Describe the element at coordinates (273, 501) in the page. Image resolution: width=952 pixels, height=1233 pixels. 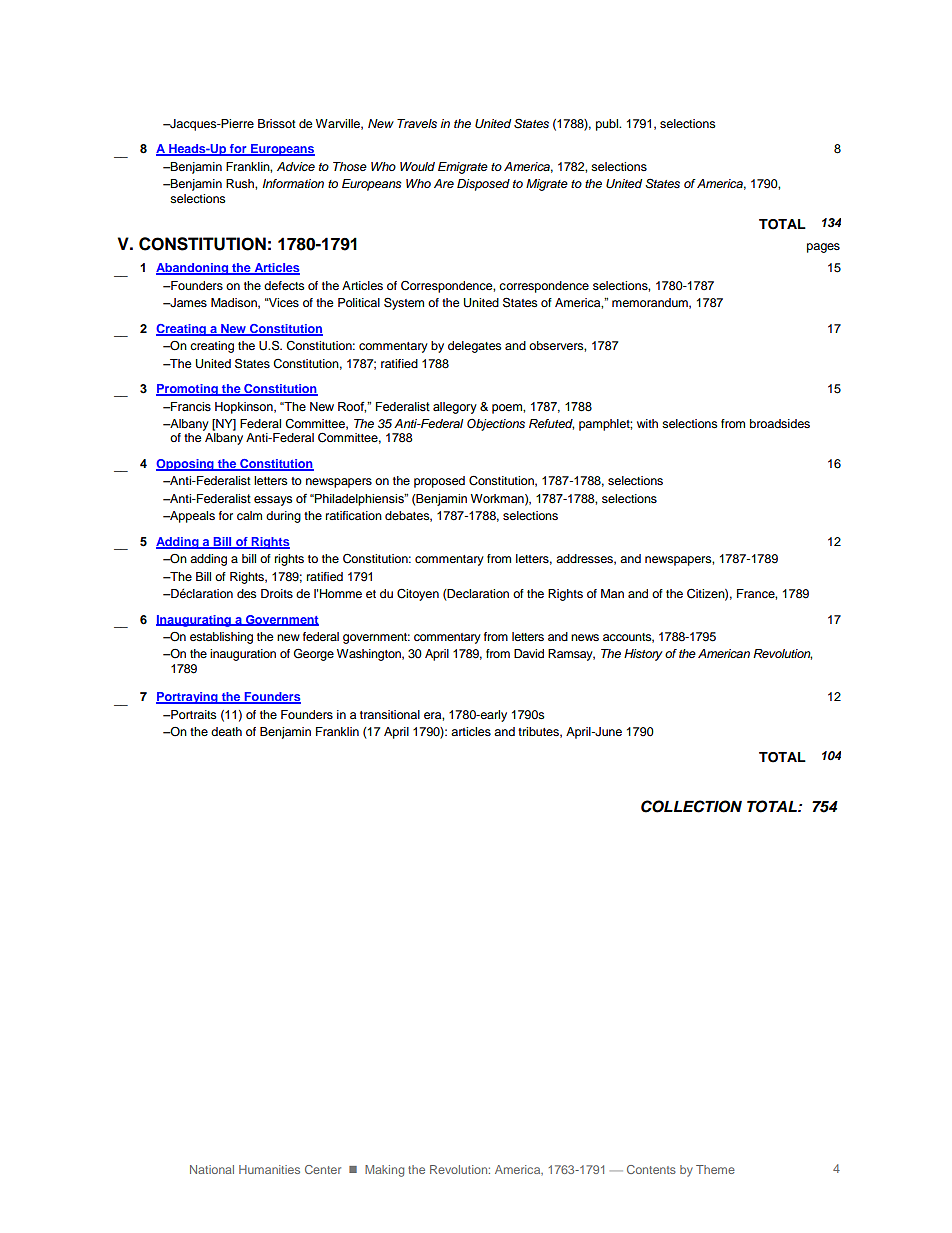
I see `essays` at that location.
